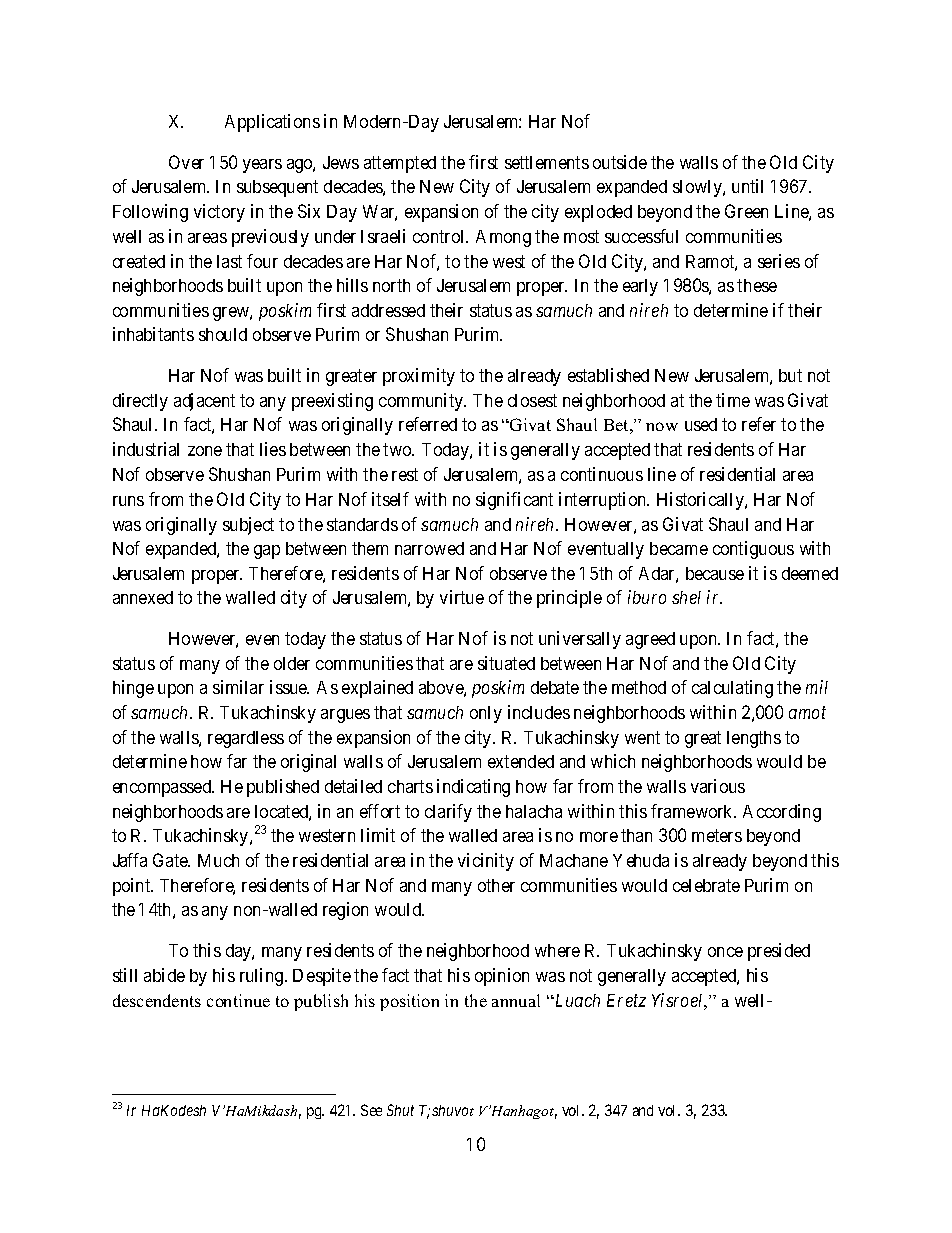 Image resolution: width=952 pixels, height=1233 pixels. What do you see at coordinates (701, 424) in the screenshot?
I see `used` at bounding box center [701, 424].
